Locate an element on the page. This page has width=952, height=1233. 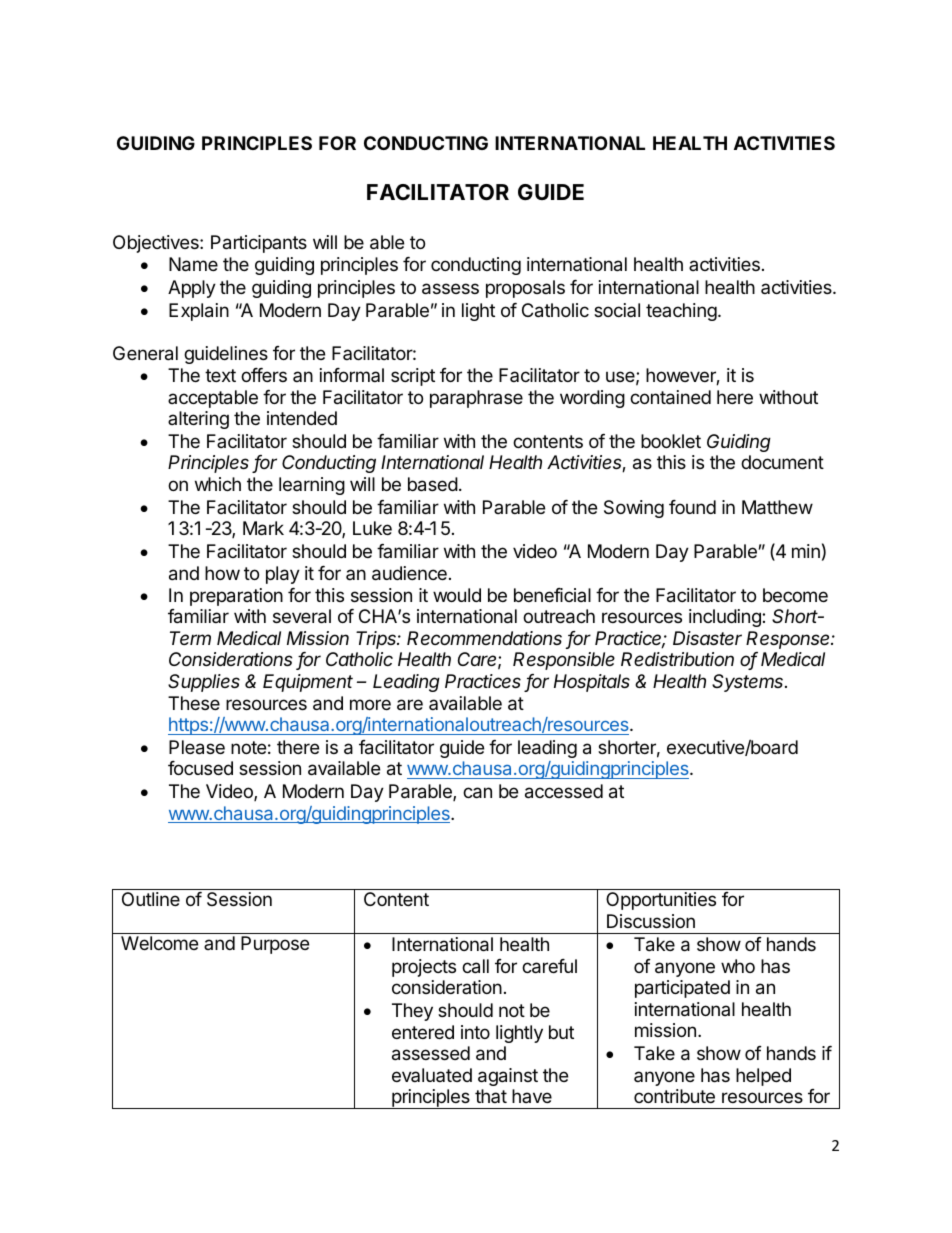
Discussion is located at coordinates (651, 921).
